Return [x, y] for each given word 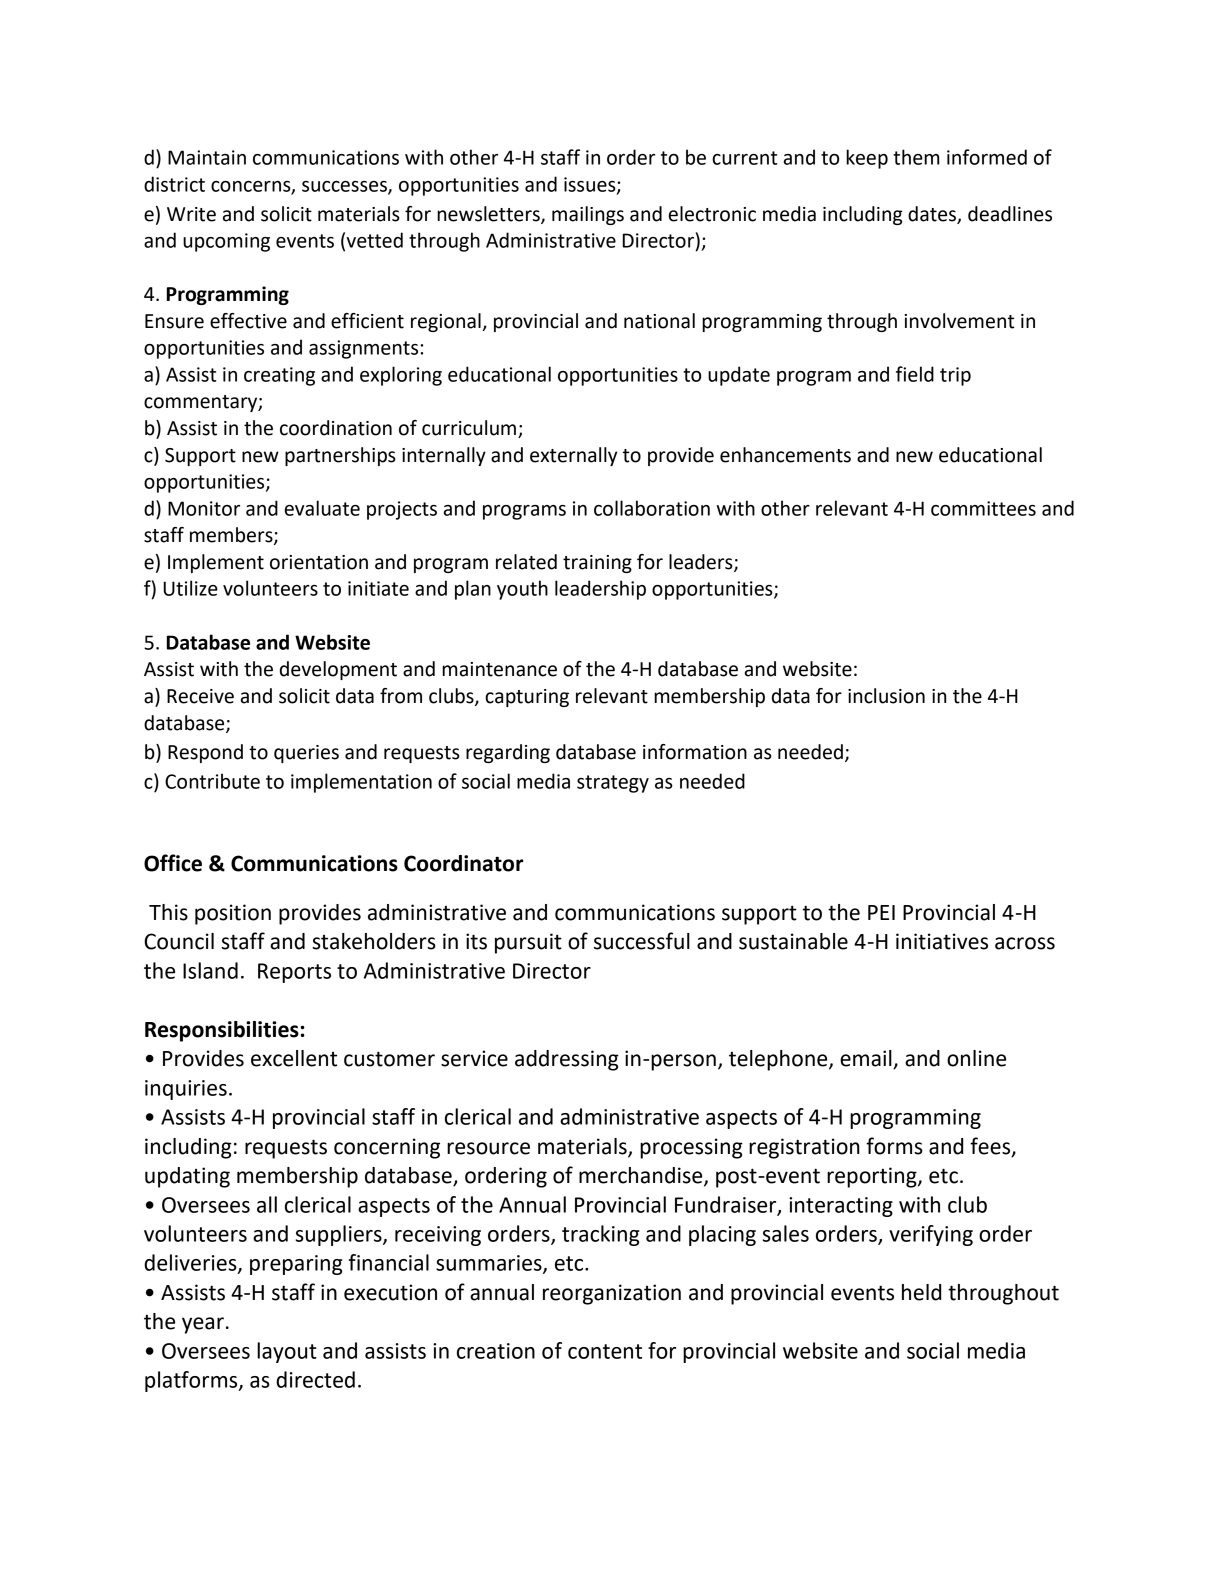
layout [287, 1352]
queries [306, 754]
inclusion [886, 696]
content [605, 1351]
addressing [567, 1060]
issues [591, 185]
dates [932, 214]
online [976, 1058]
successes [345, 187]
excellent [294, 1058]
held [921, 1292]
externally [573, 456]
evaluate [322, 508]
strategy [613, 784]
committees [983, 508]
